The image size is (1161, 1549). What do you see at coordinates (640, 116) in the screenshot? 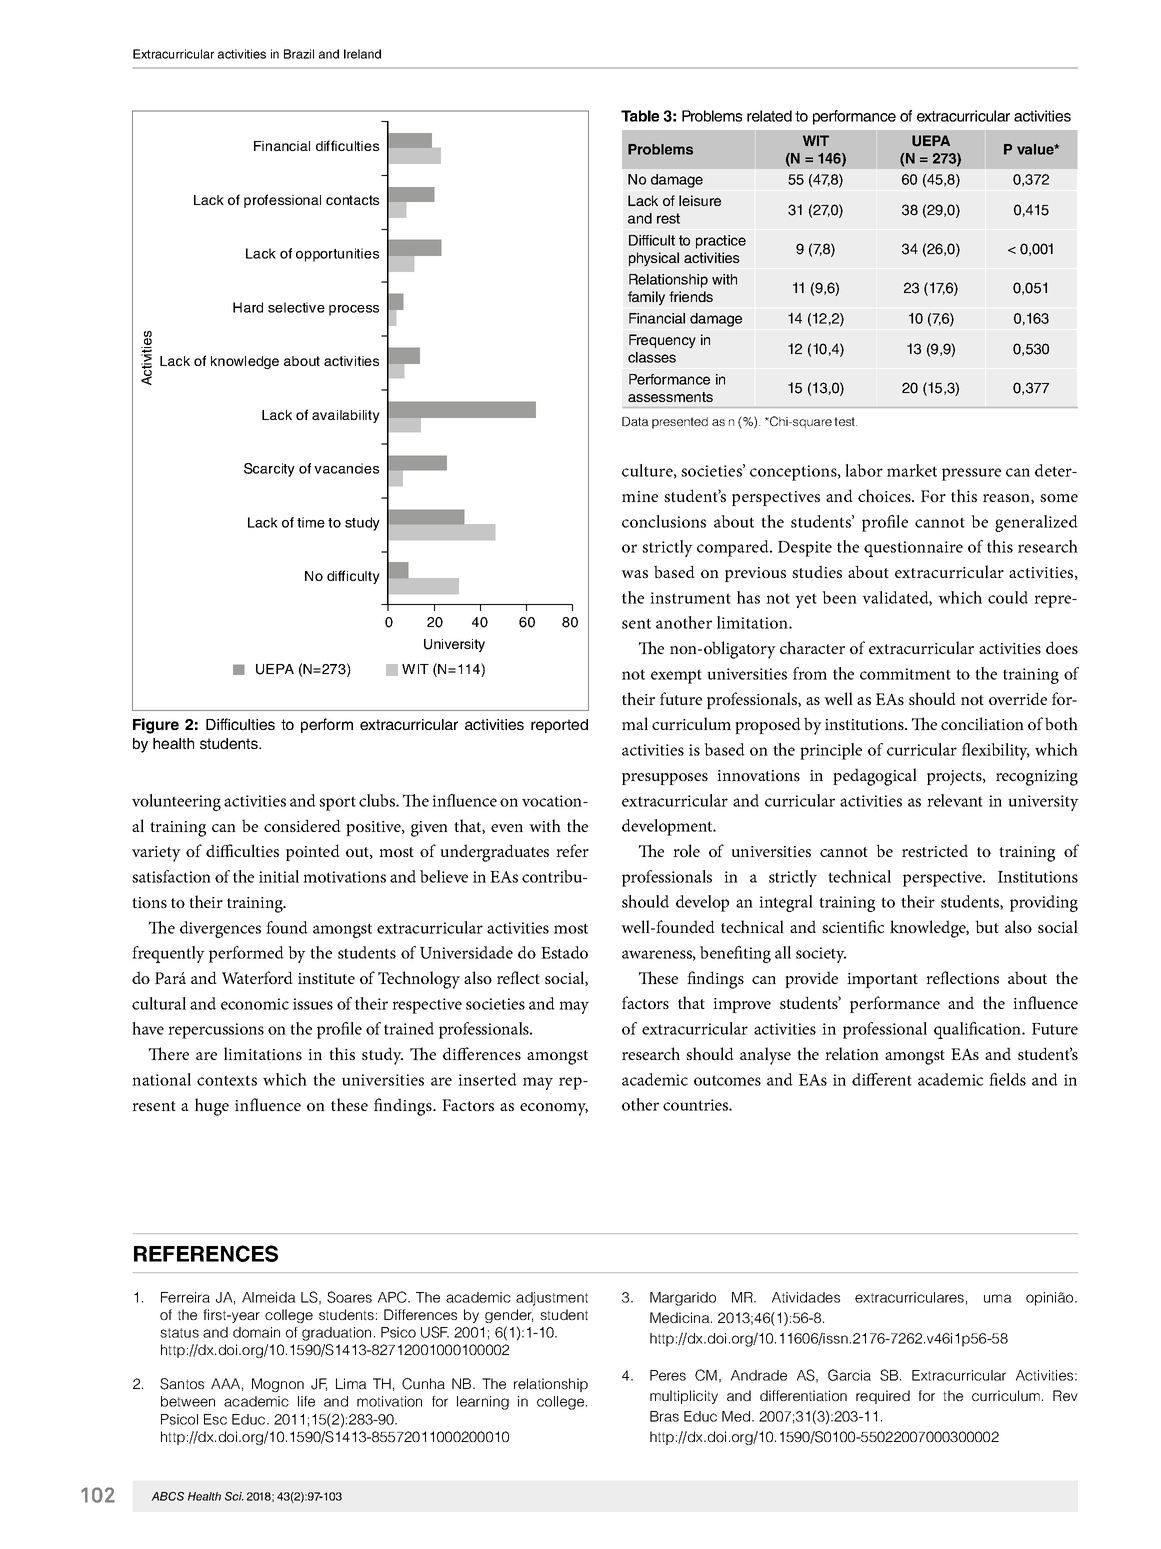
I see `Table` at bounding box center [640, 116].
